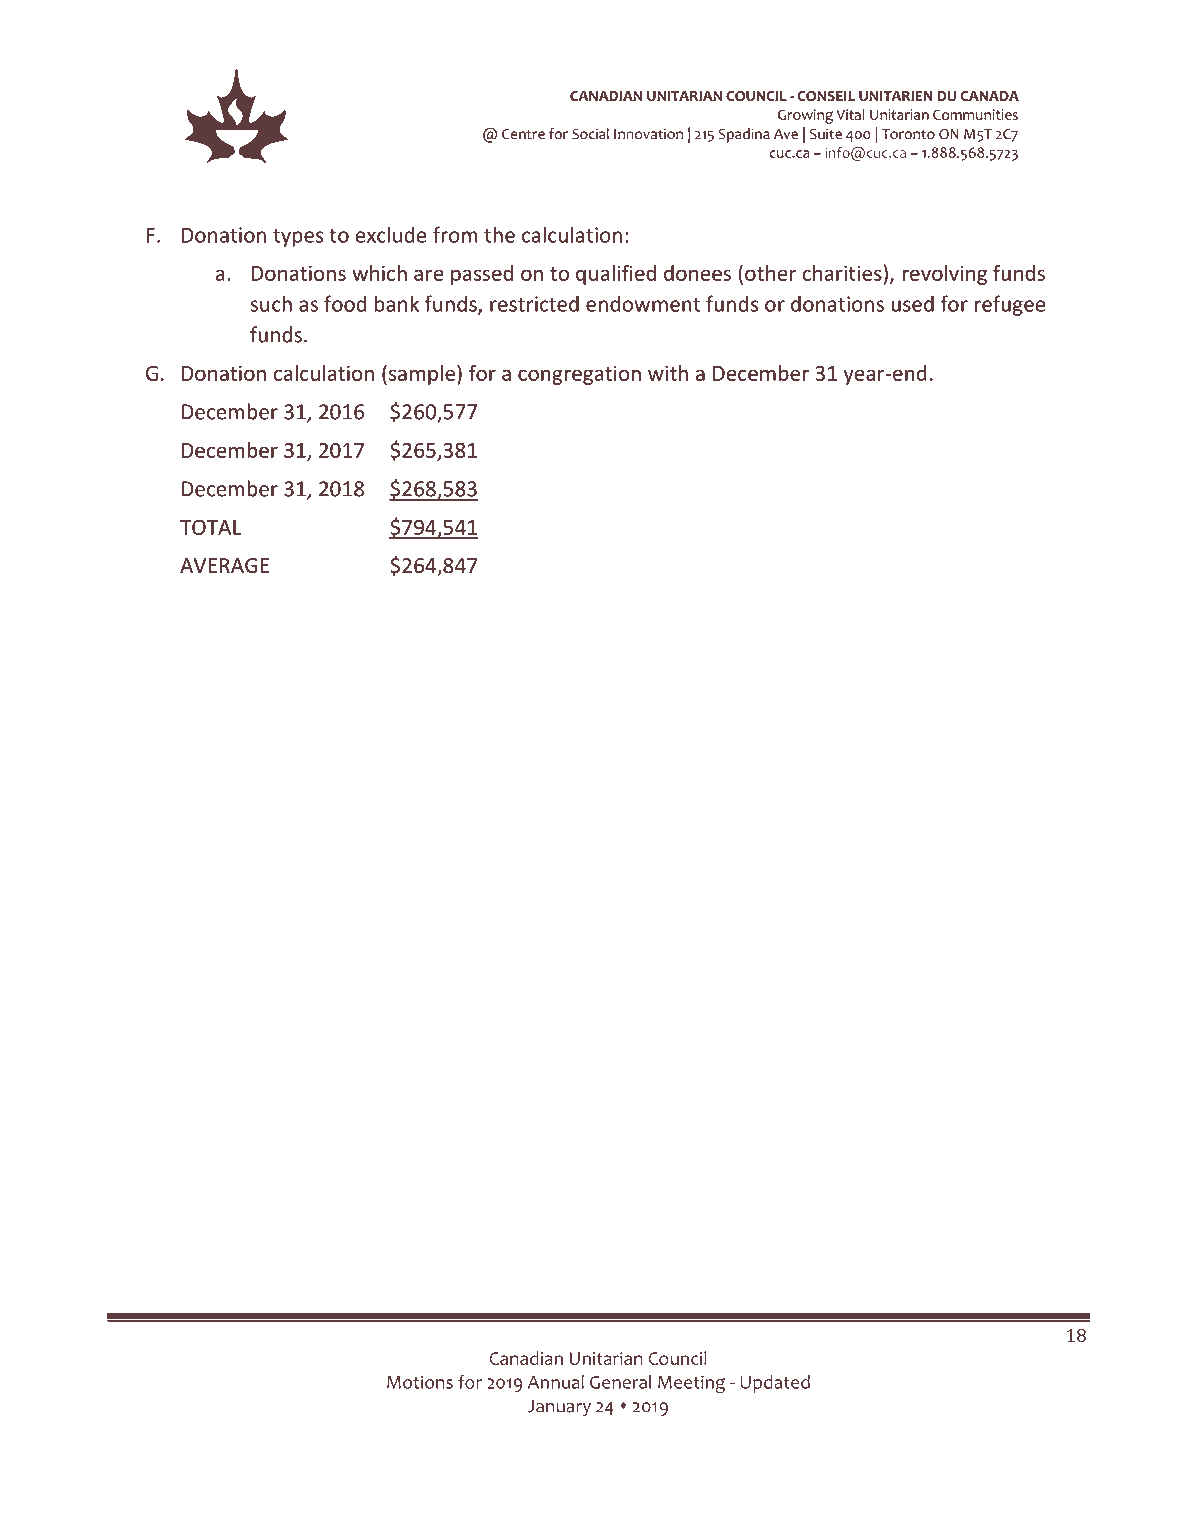 The height and width of the screenshot is (1538, 1188). What do you see at coordinates (224, 565) in the screenshot?
I see `AVERAGE` at bounding box center [224, 565].
